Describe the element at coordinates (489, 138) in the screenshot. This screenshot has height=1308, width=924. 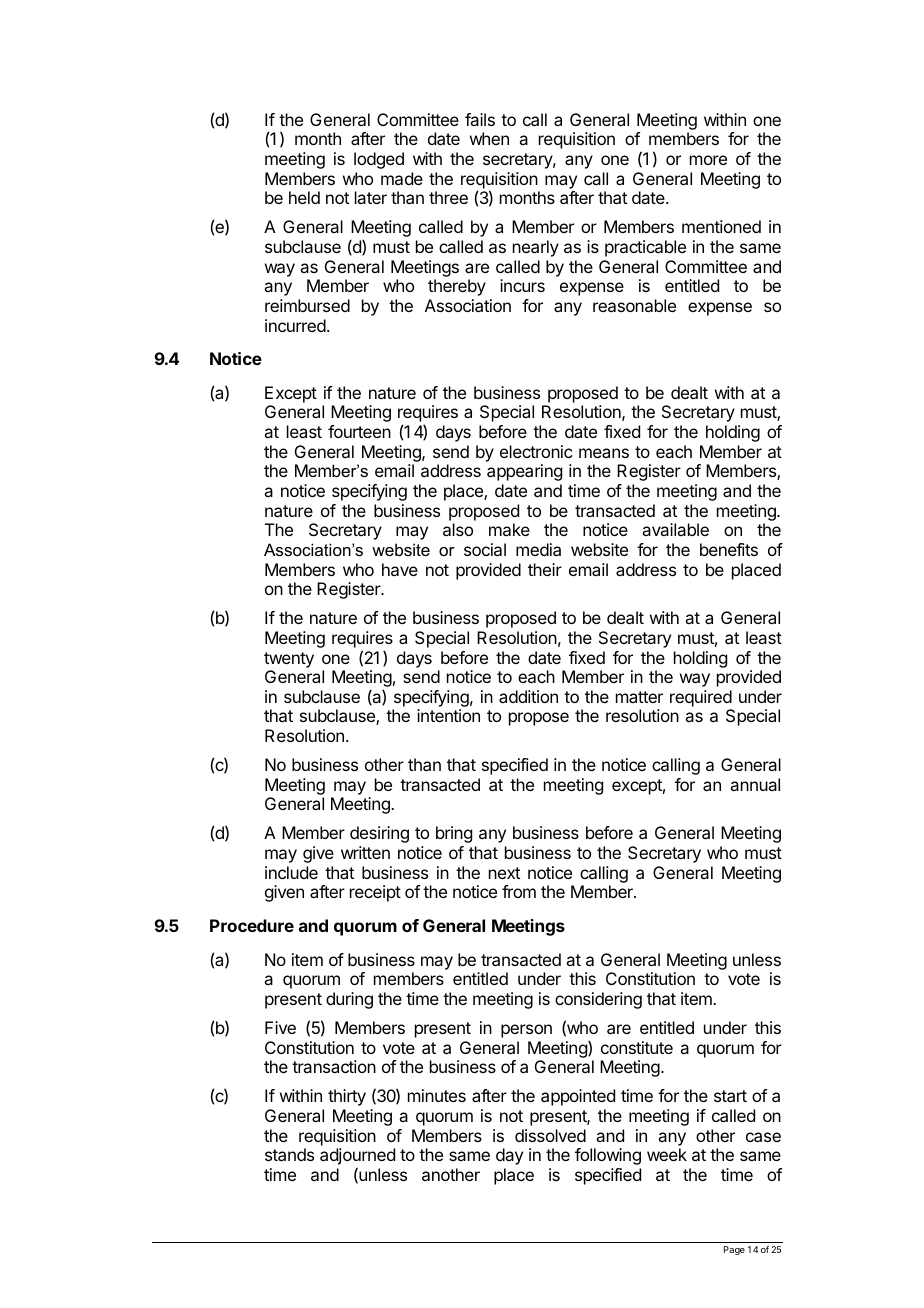
I see `when` at that location.
